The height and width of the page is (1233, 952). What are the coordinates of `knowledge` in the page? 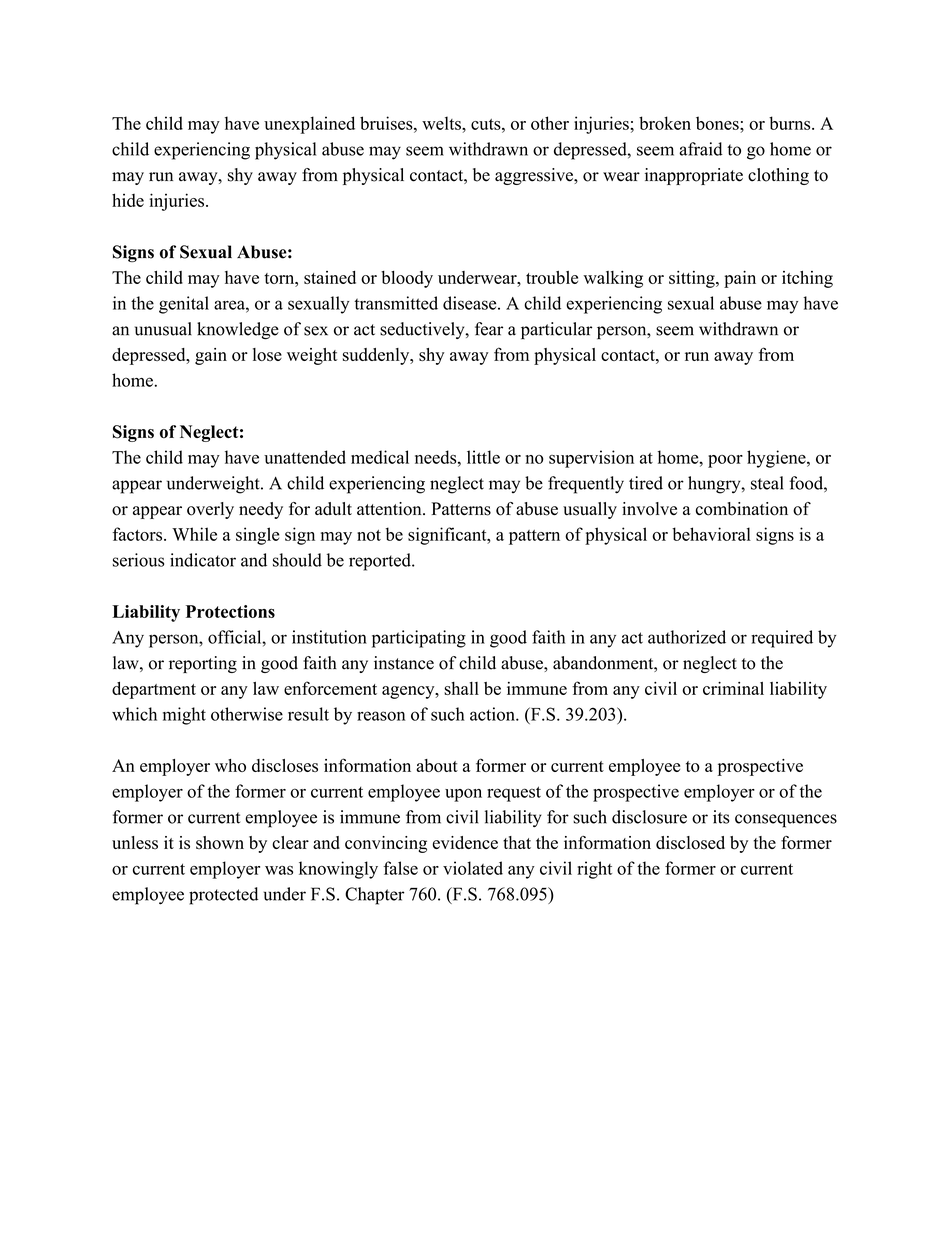 It's located at (238, 331).
